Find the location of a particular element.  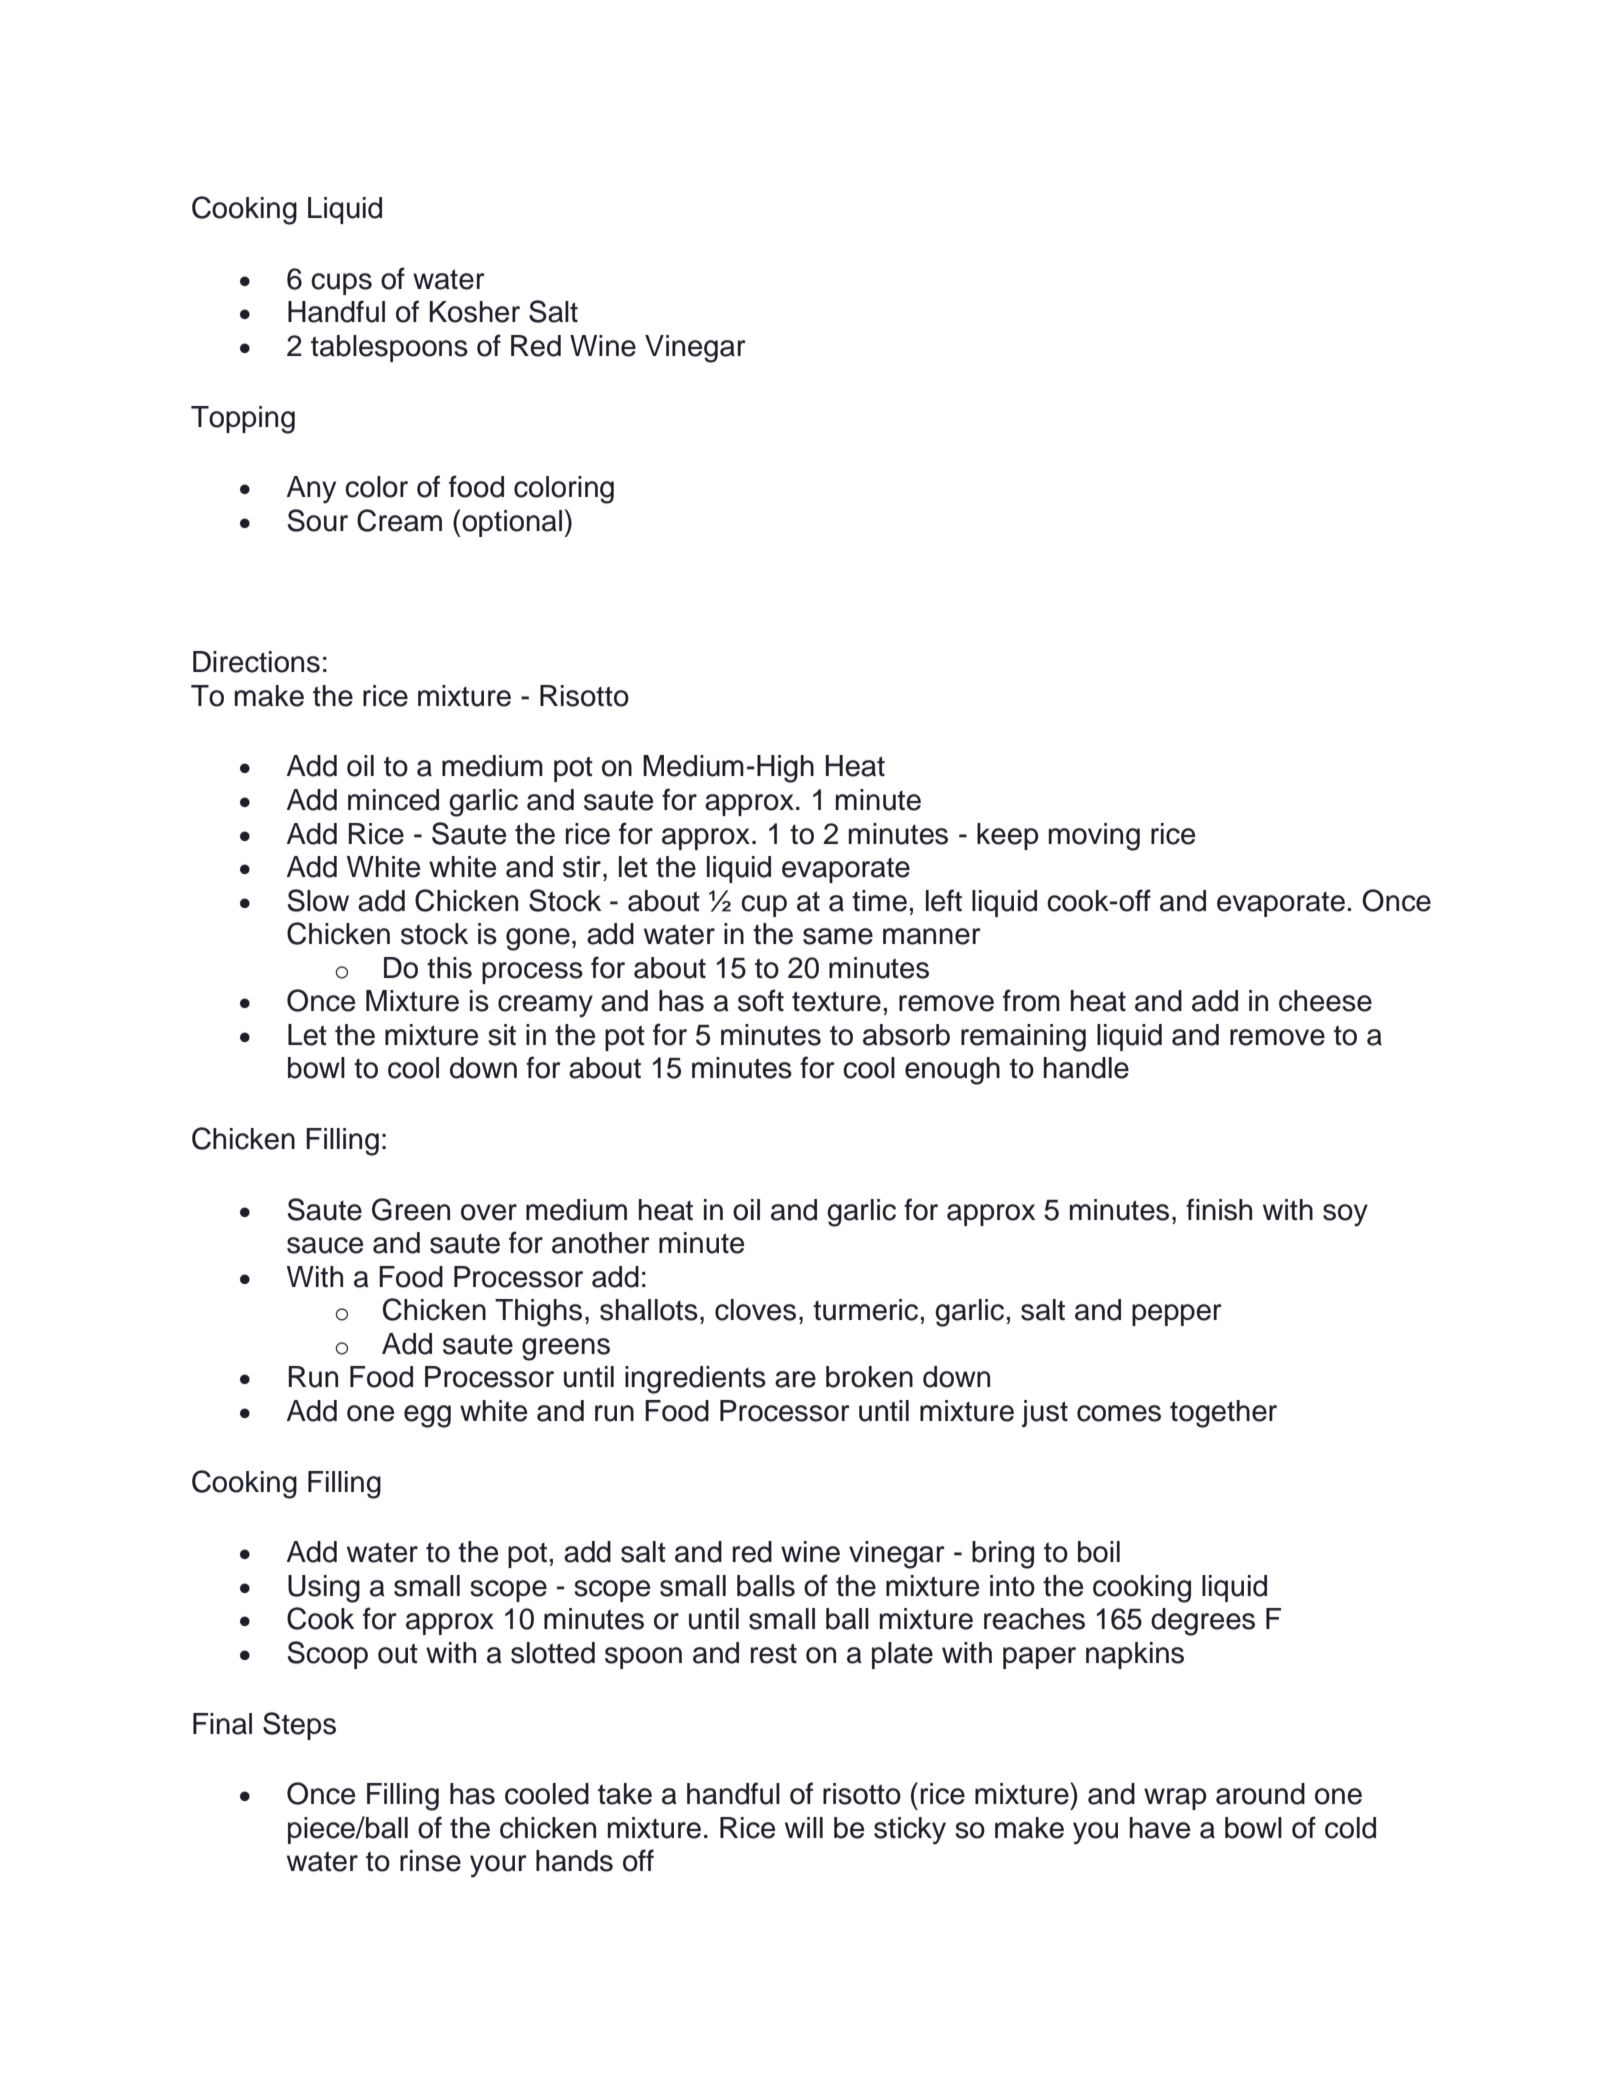

are is located at coordinates (795, 1379).
